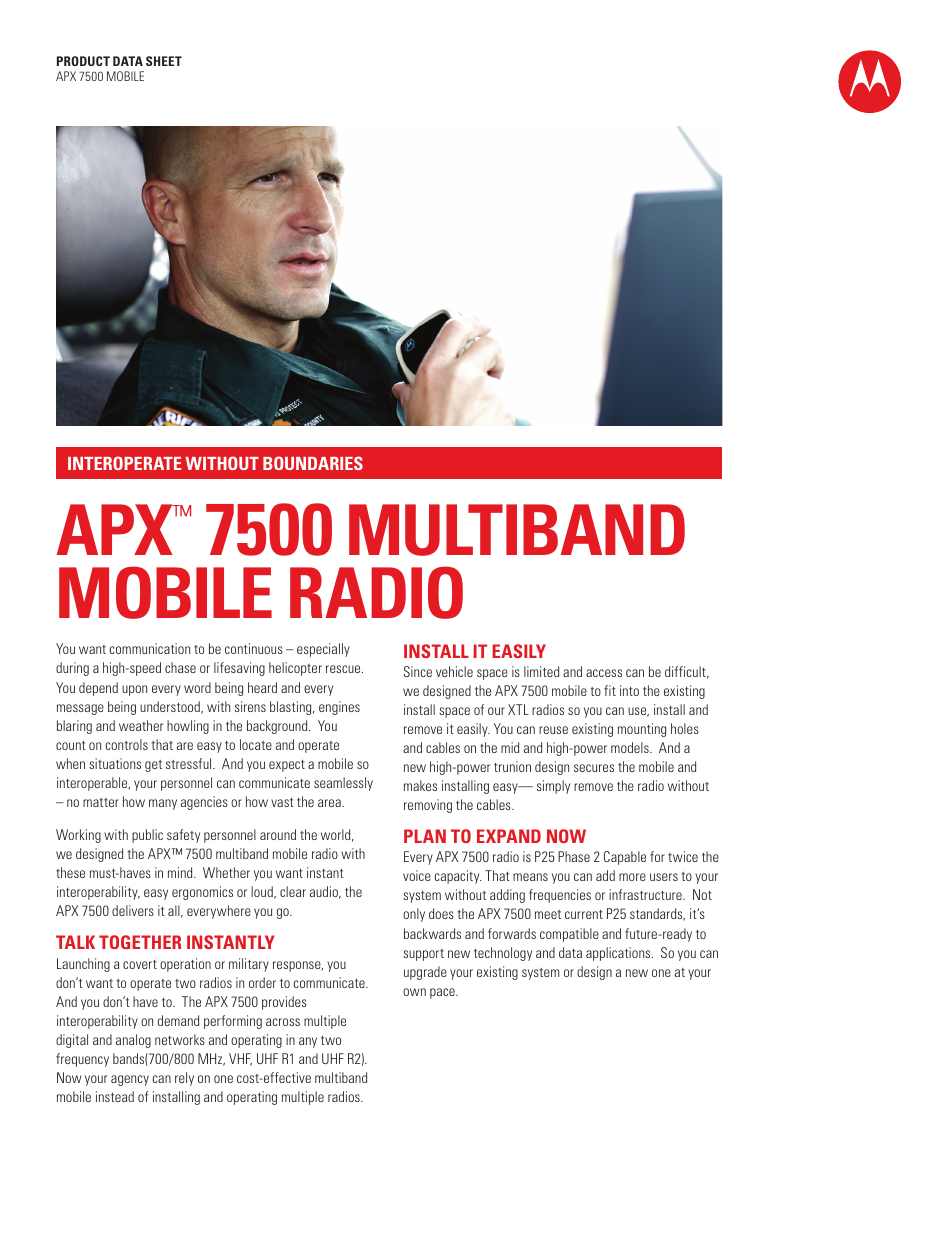 The width and height of the document is (952, 1233). What do you see at coordinates (414, 992) in the document?
I see `own` at bounding box center [414, 992].
